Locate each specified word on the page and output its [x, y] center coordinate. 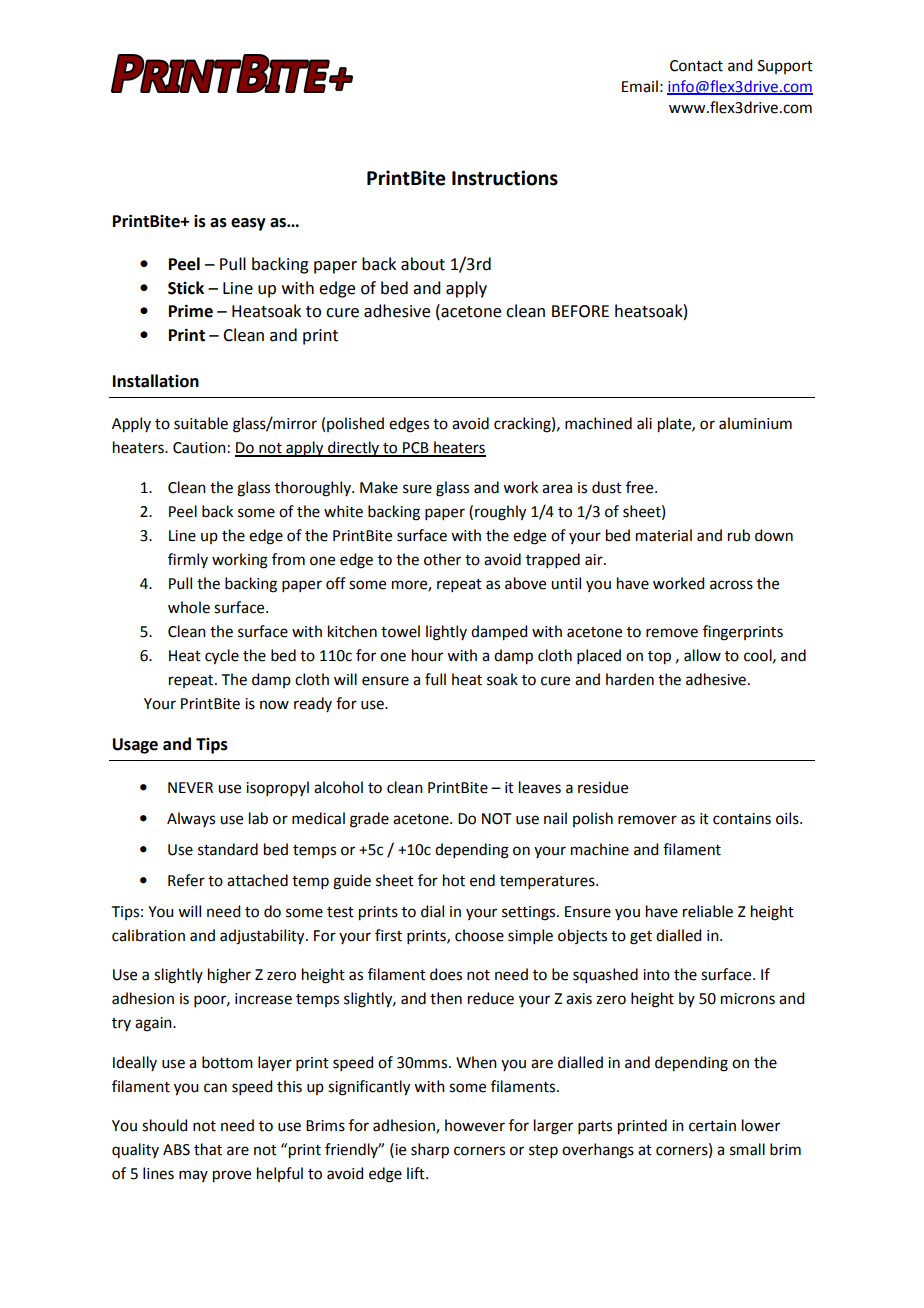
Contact [696, 66]
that [208, 1149]
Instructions [505, 178]
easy [248, 224]
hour [427, 655]
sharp [430, 1151]
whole [189, 607]
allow [702, 655]
